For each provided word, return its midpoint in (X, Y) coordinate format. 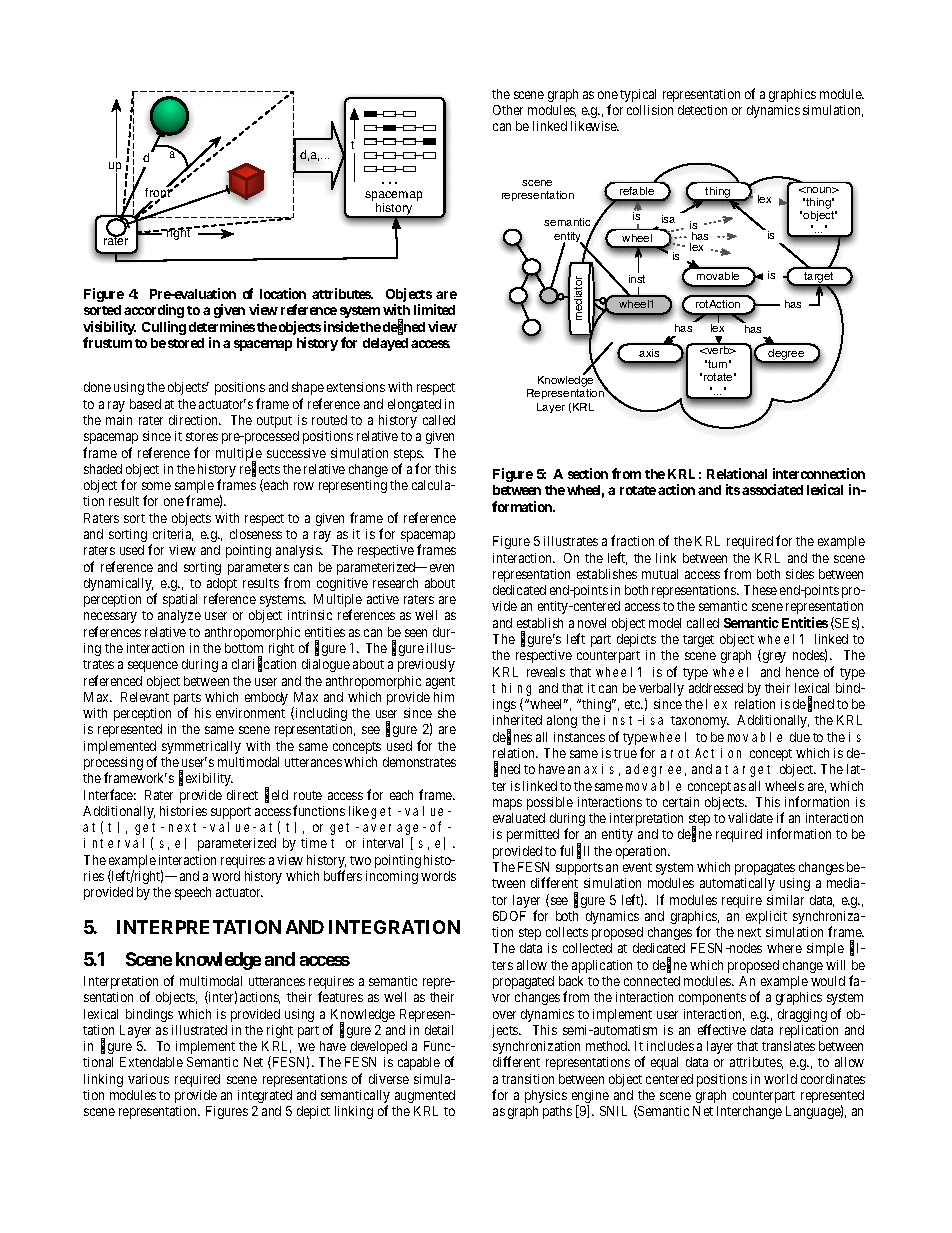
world (780, 1079)
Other (508, 110)
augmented (425, 1096)
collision (650, 110)
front (159, 193)
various (148, 1079)
